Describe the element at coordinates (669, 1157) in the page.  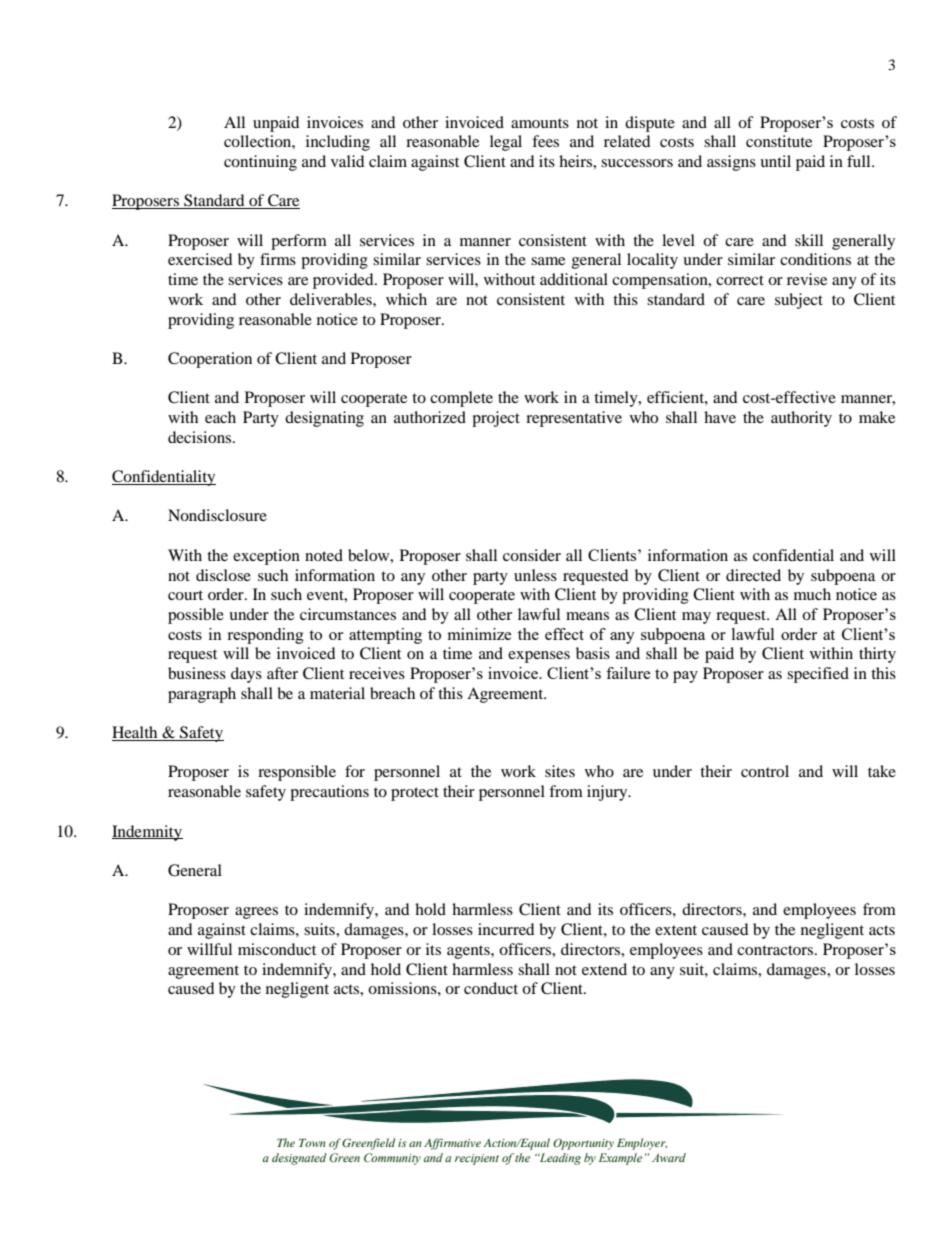
I see `Award` at that location.
